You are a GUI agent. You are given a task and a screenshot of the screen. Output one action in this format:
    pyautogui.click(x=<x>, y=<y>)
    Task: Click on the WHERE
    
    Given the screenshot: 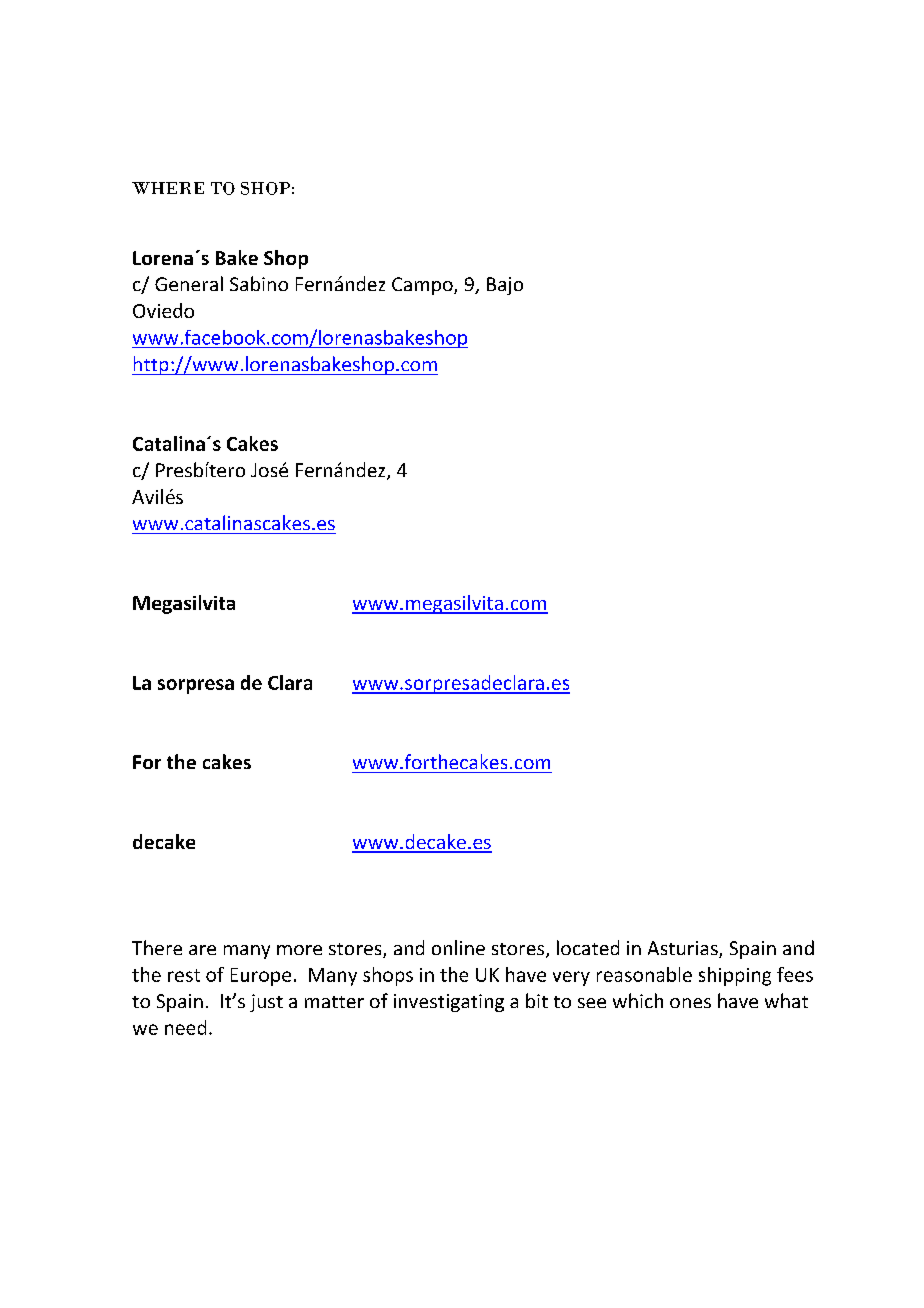 What is the action you would take?
    pyautogui.click(x=168, y=188)
